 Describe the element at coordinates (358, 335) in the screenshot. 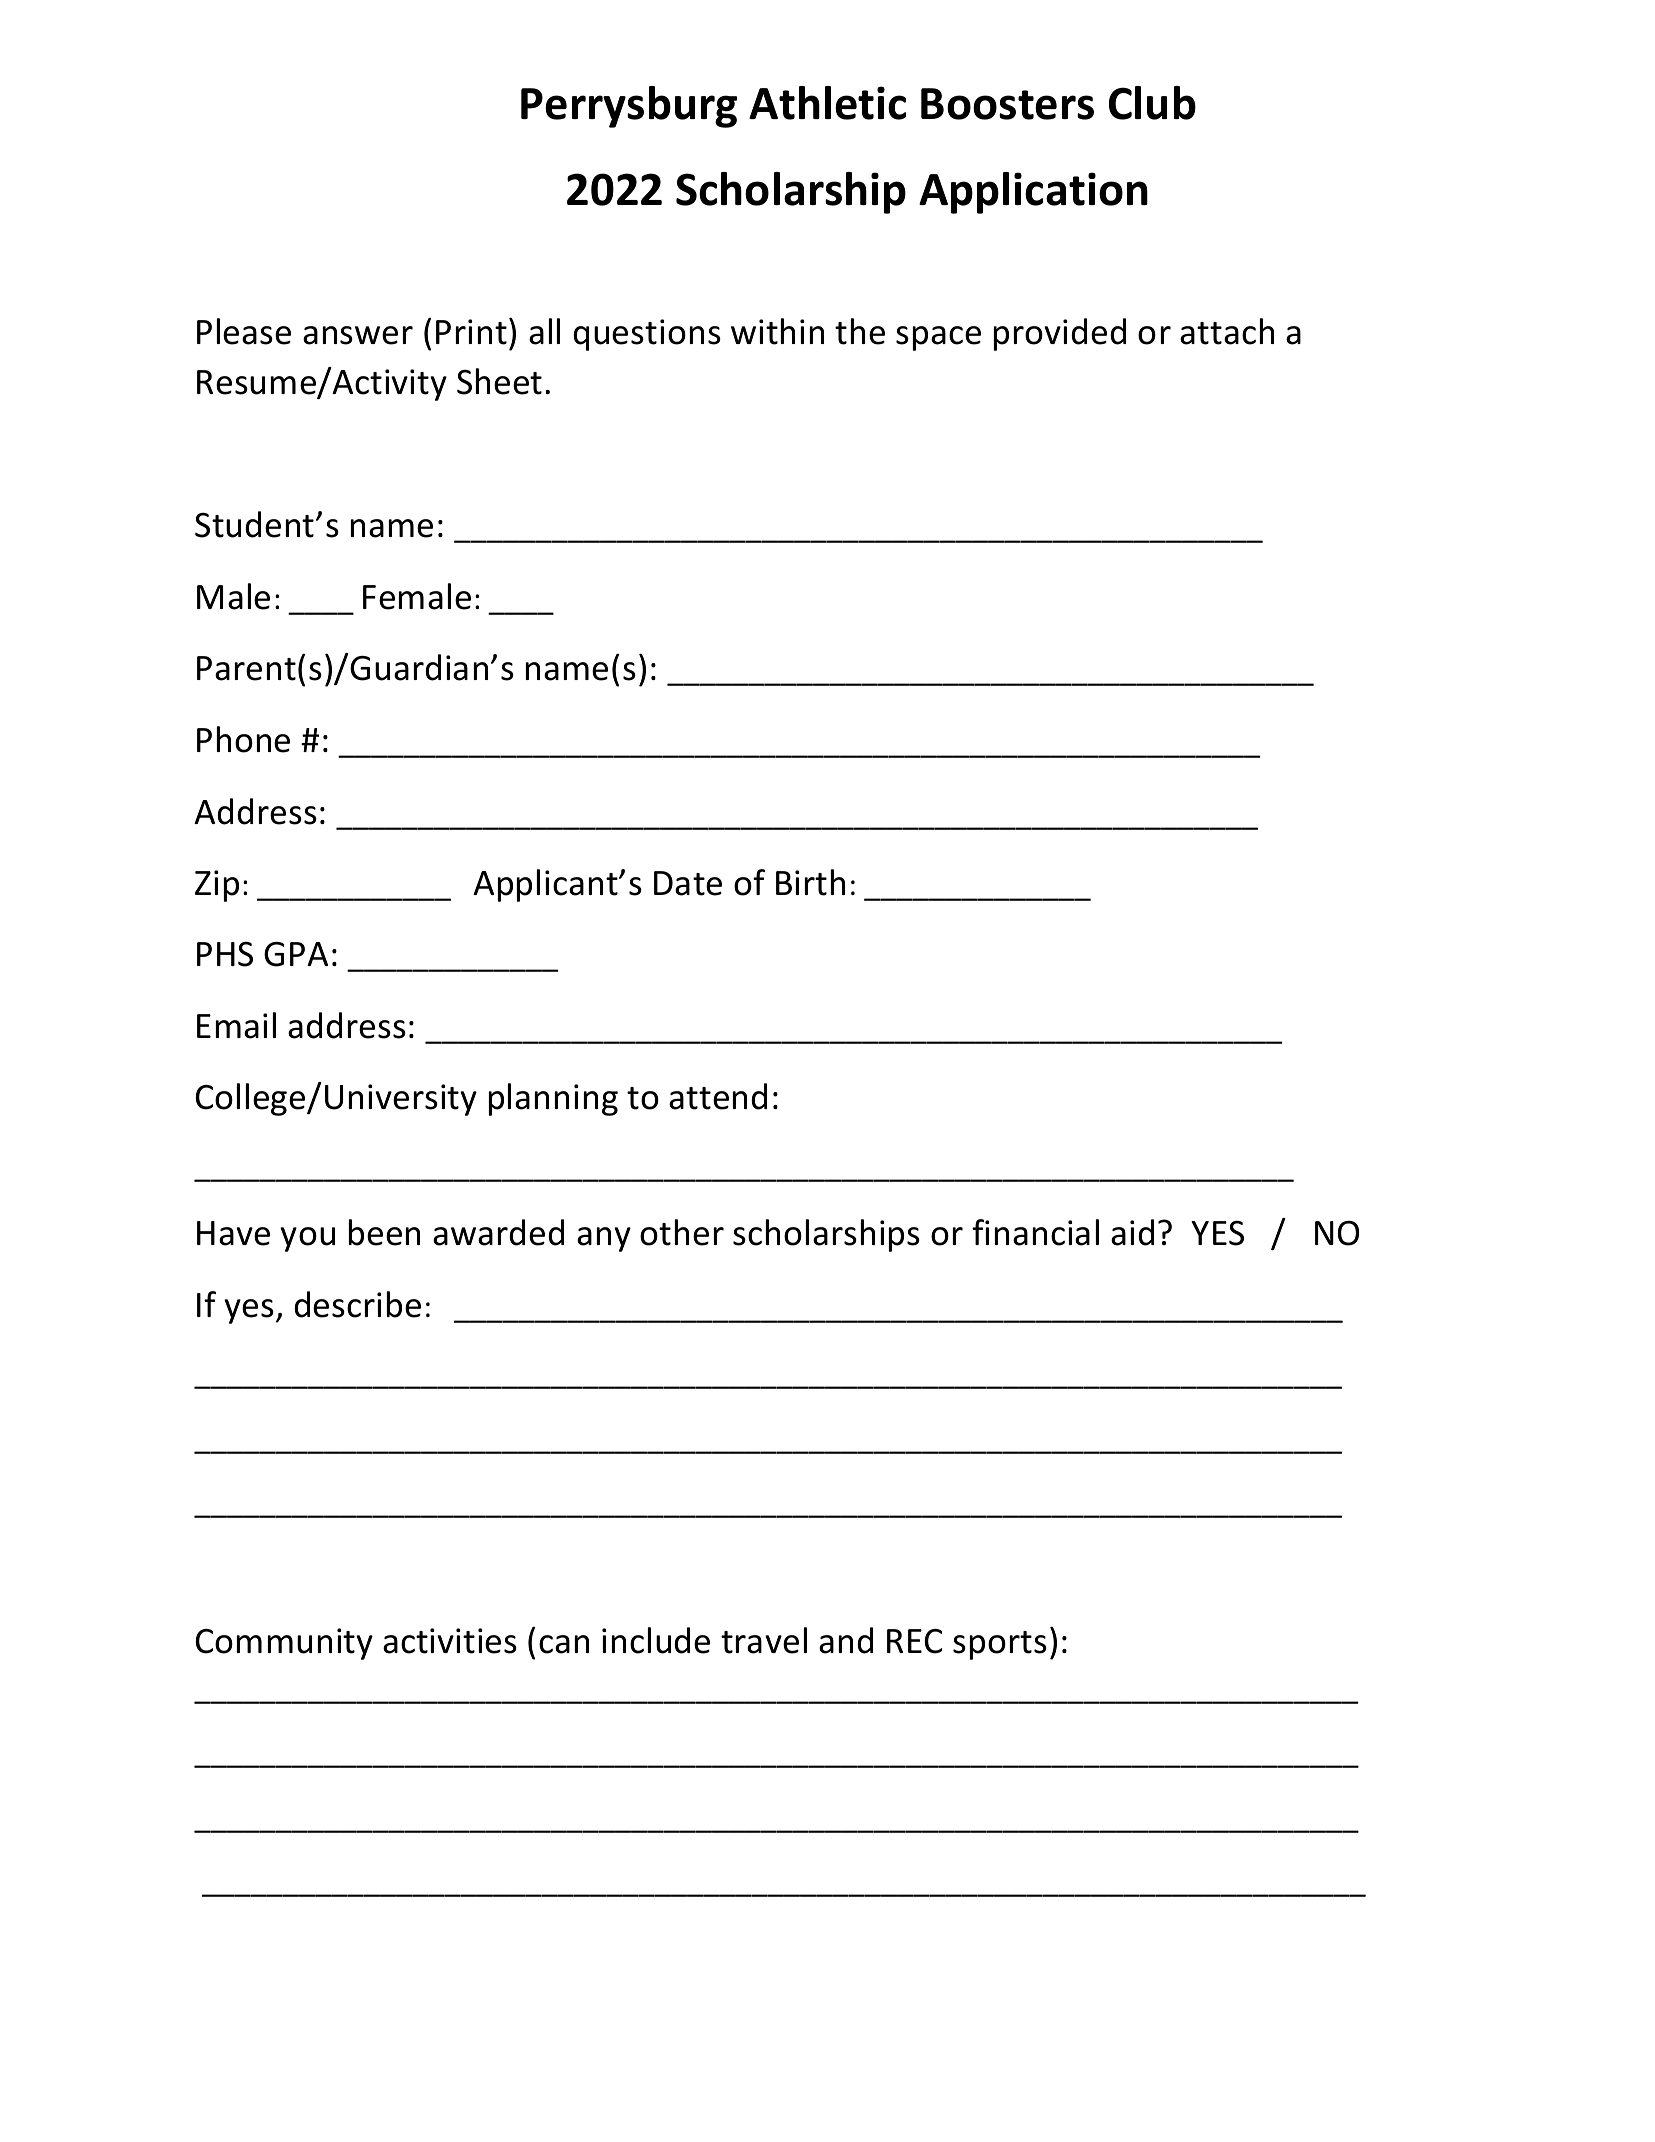

I see `answer` at that location.
